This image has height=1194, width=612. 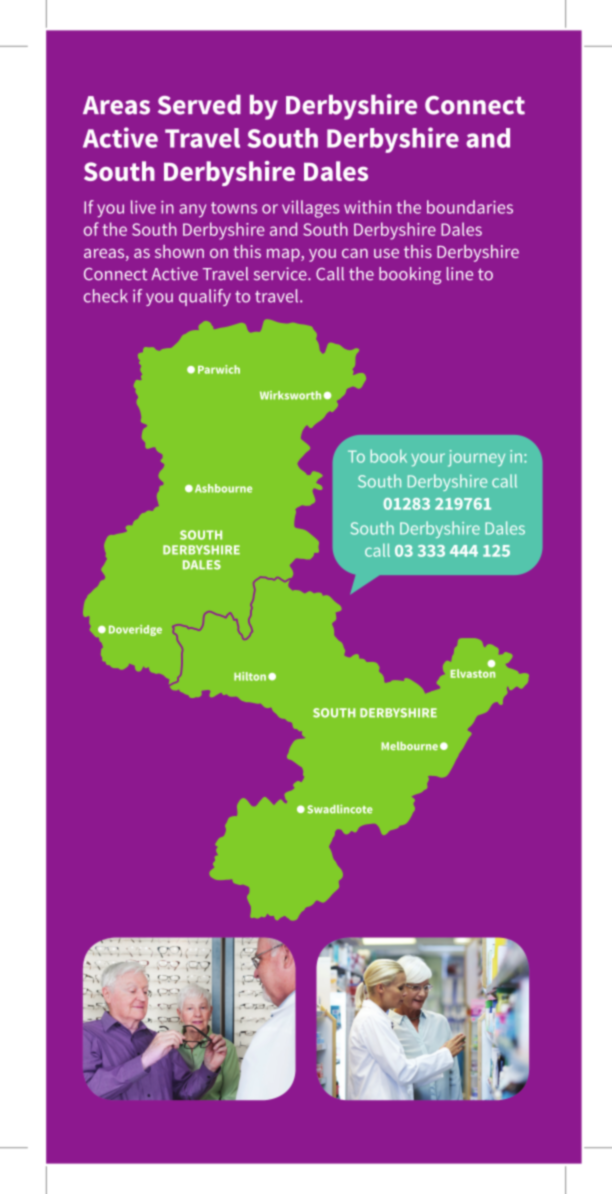 What do you see at coordinates (250, 676) in the image?
I see `Hilton` at bounding box center [250, 676].
